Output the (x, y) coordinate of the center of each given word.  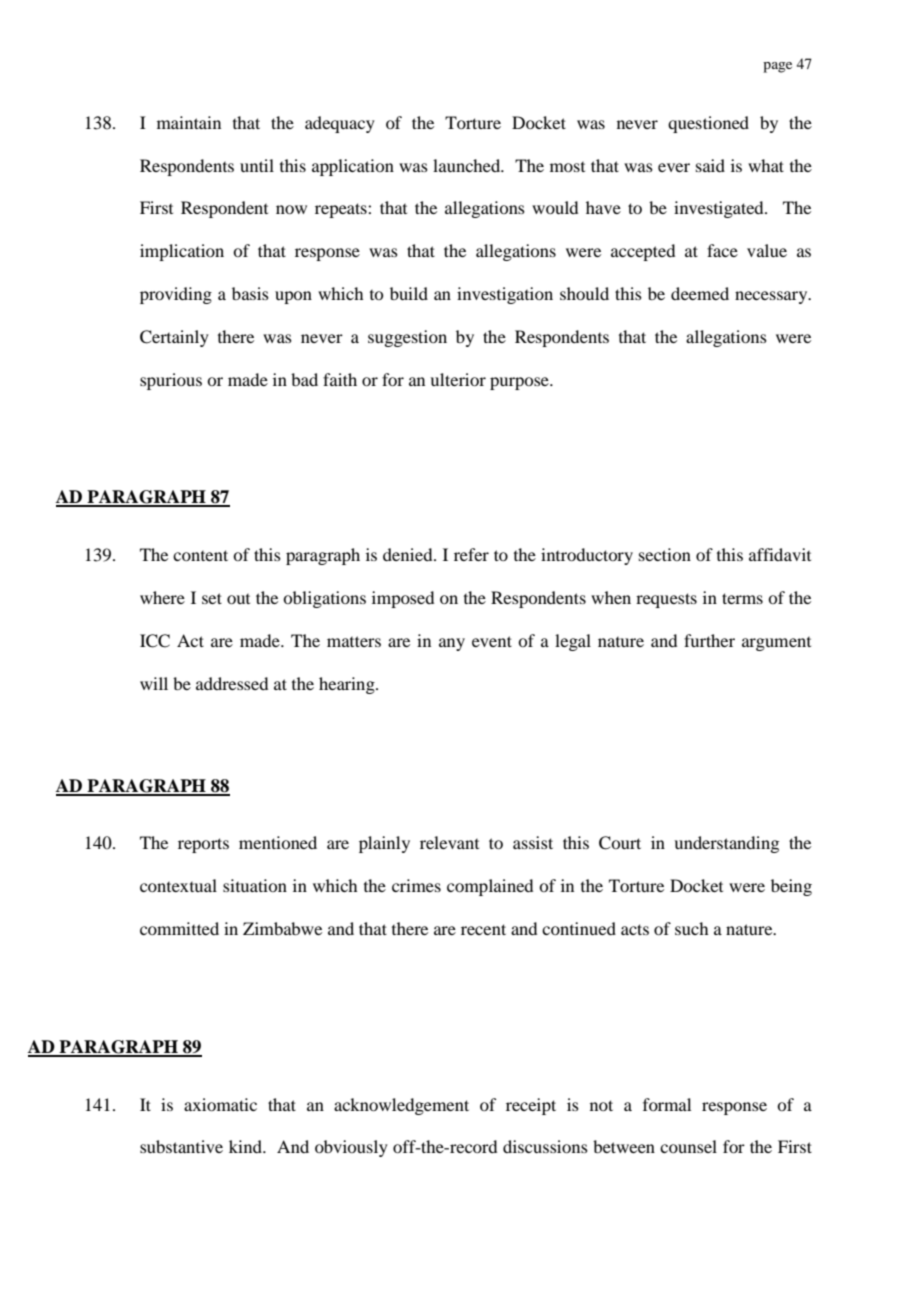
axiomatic (220, 1104)
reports (203, 845)
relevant (449, 842)
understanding (726, 844)
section (665, 554)
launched (468, 165)
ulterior (458, 379)
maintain (189, 122)
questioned (708, 124)
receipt (531, 1106)
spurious (171, 381)
